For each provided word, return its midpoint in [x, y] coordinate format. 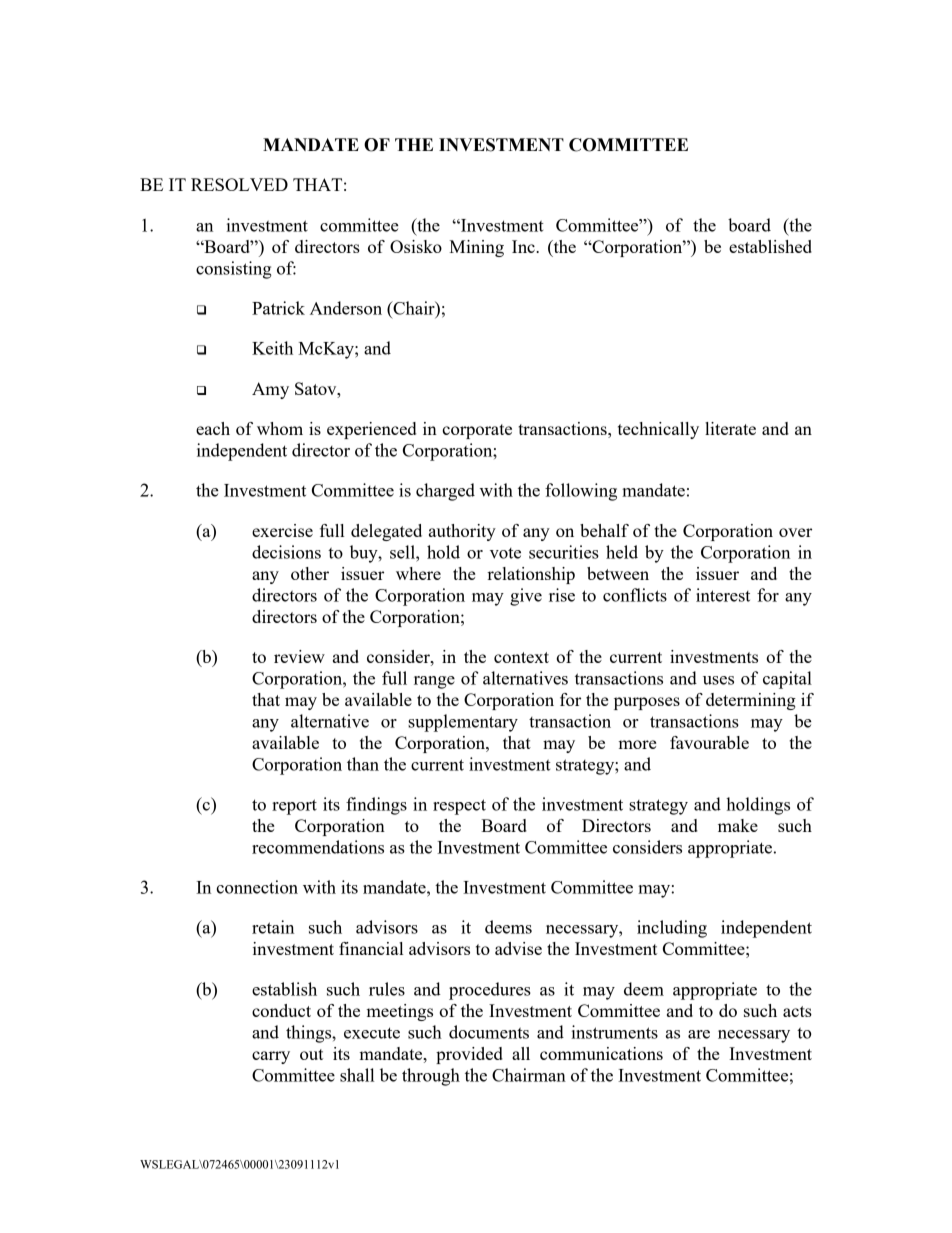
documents [489, 1032]
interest [723, 595]
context [521, 657]
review [299, 656]
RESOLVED [239, 184]
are [699, 1034]
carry [271, 1057]
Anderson [346, 308]
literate [730, 428]
